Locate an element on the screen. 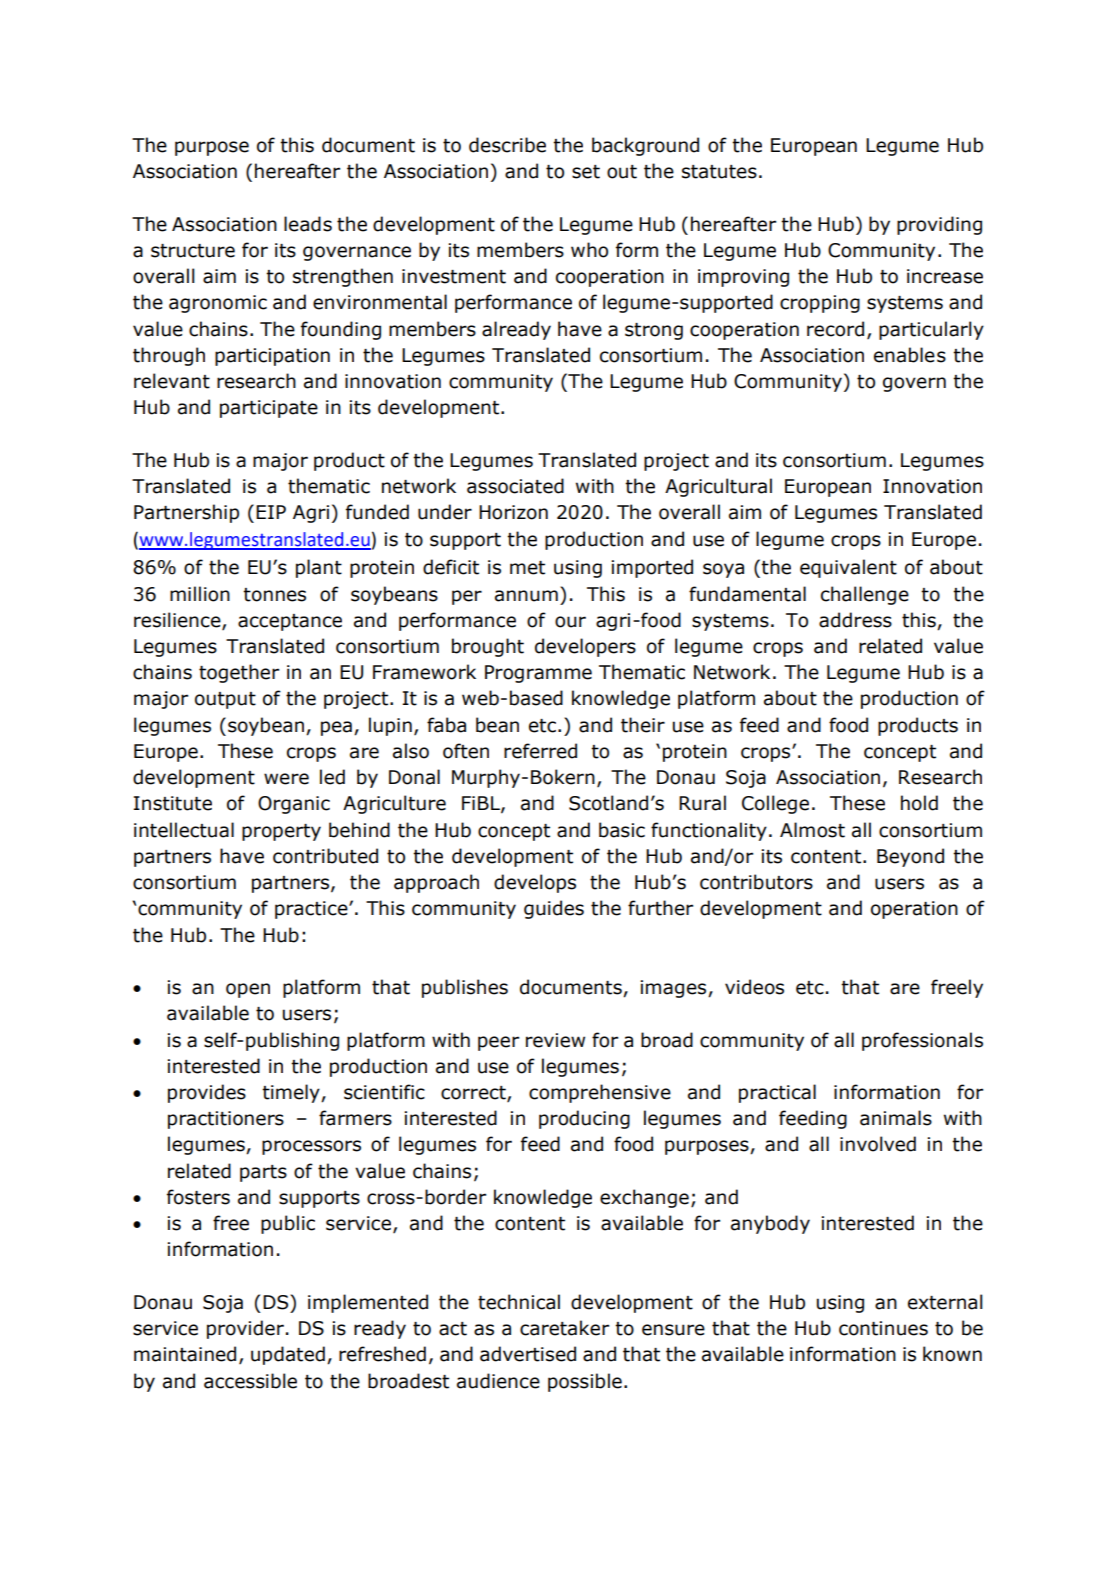  were is located at coordinates (286, 779).
